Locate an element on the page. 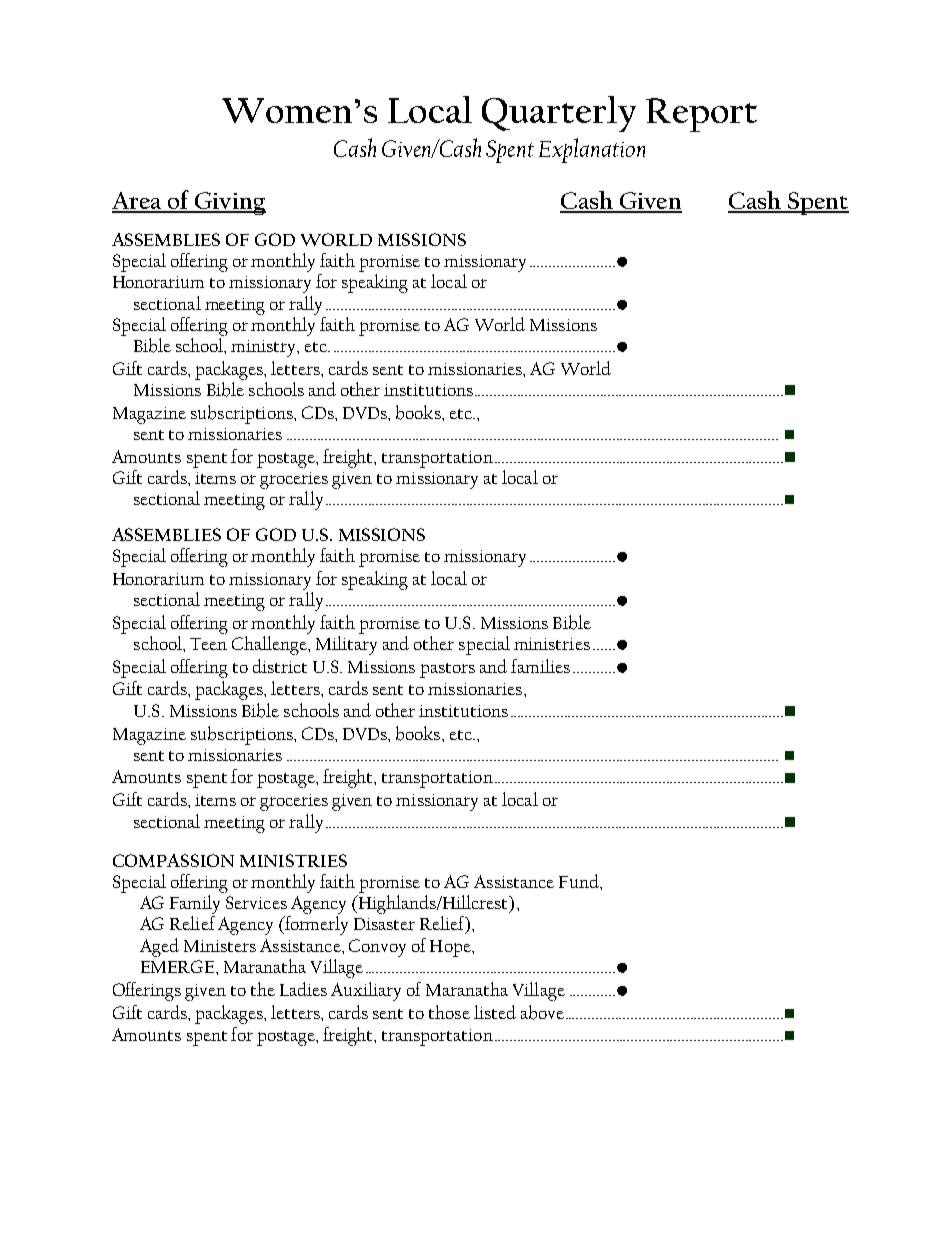 This document has width=952, height=1233. Challenge is located at coordinates (270, 645).
